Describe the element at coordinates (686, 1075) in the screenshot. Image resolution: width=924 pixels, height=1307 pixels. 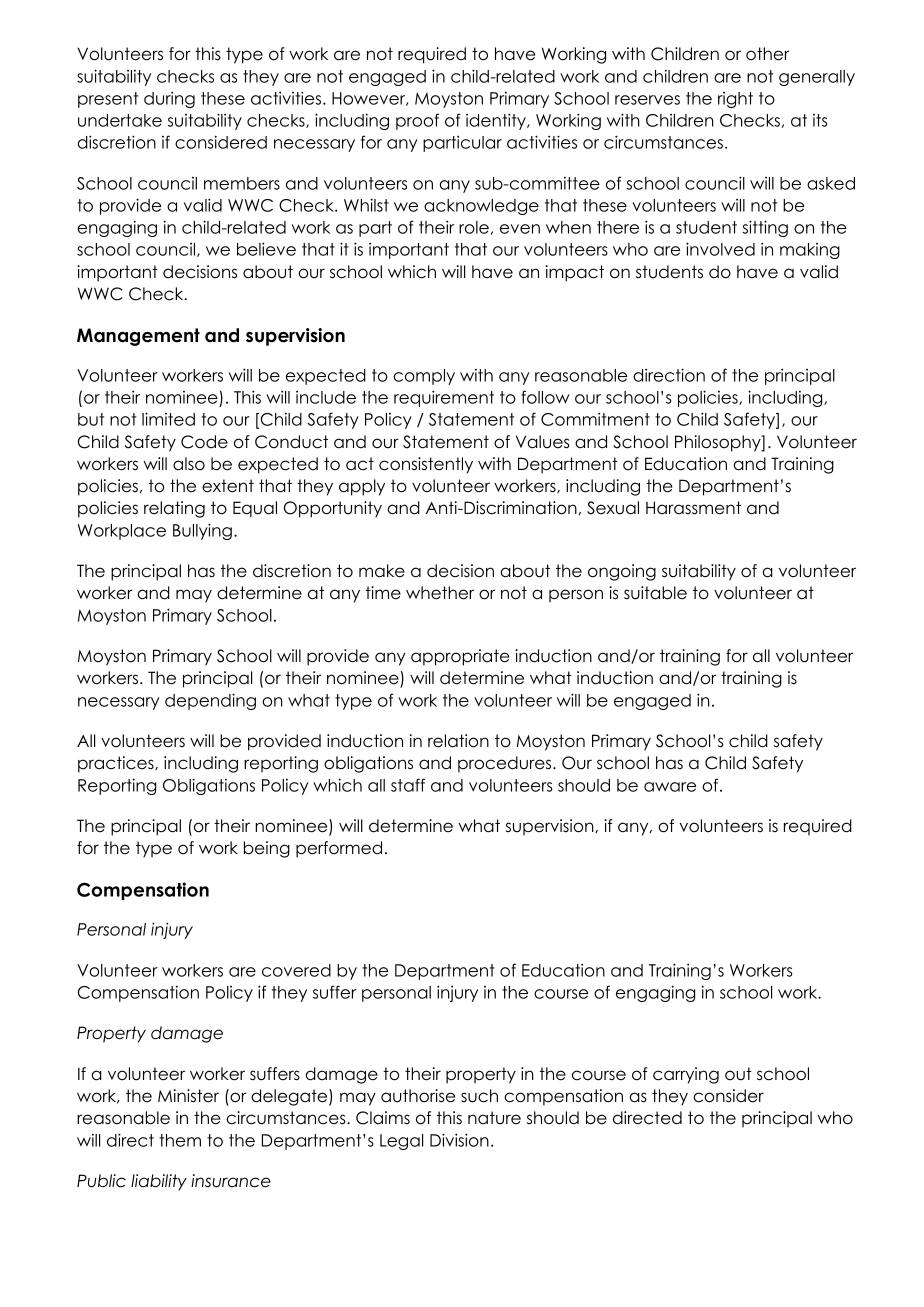
I see `carrying` at that location.
